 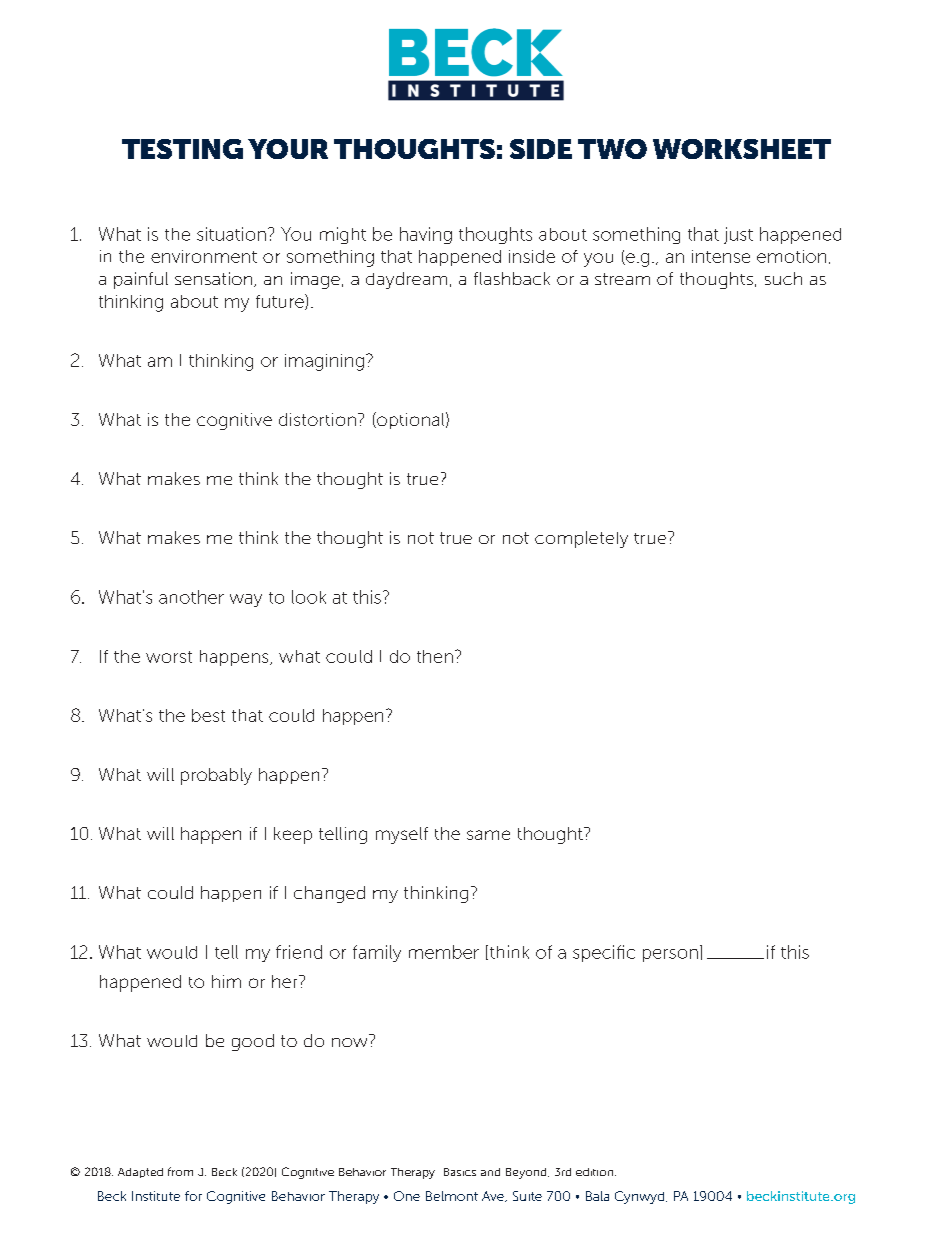 What do you see at coordinates (670, 955) in the screenshot?
I see `person` at bounding box center [670, 955].
